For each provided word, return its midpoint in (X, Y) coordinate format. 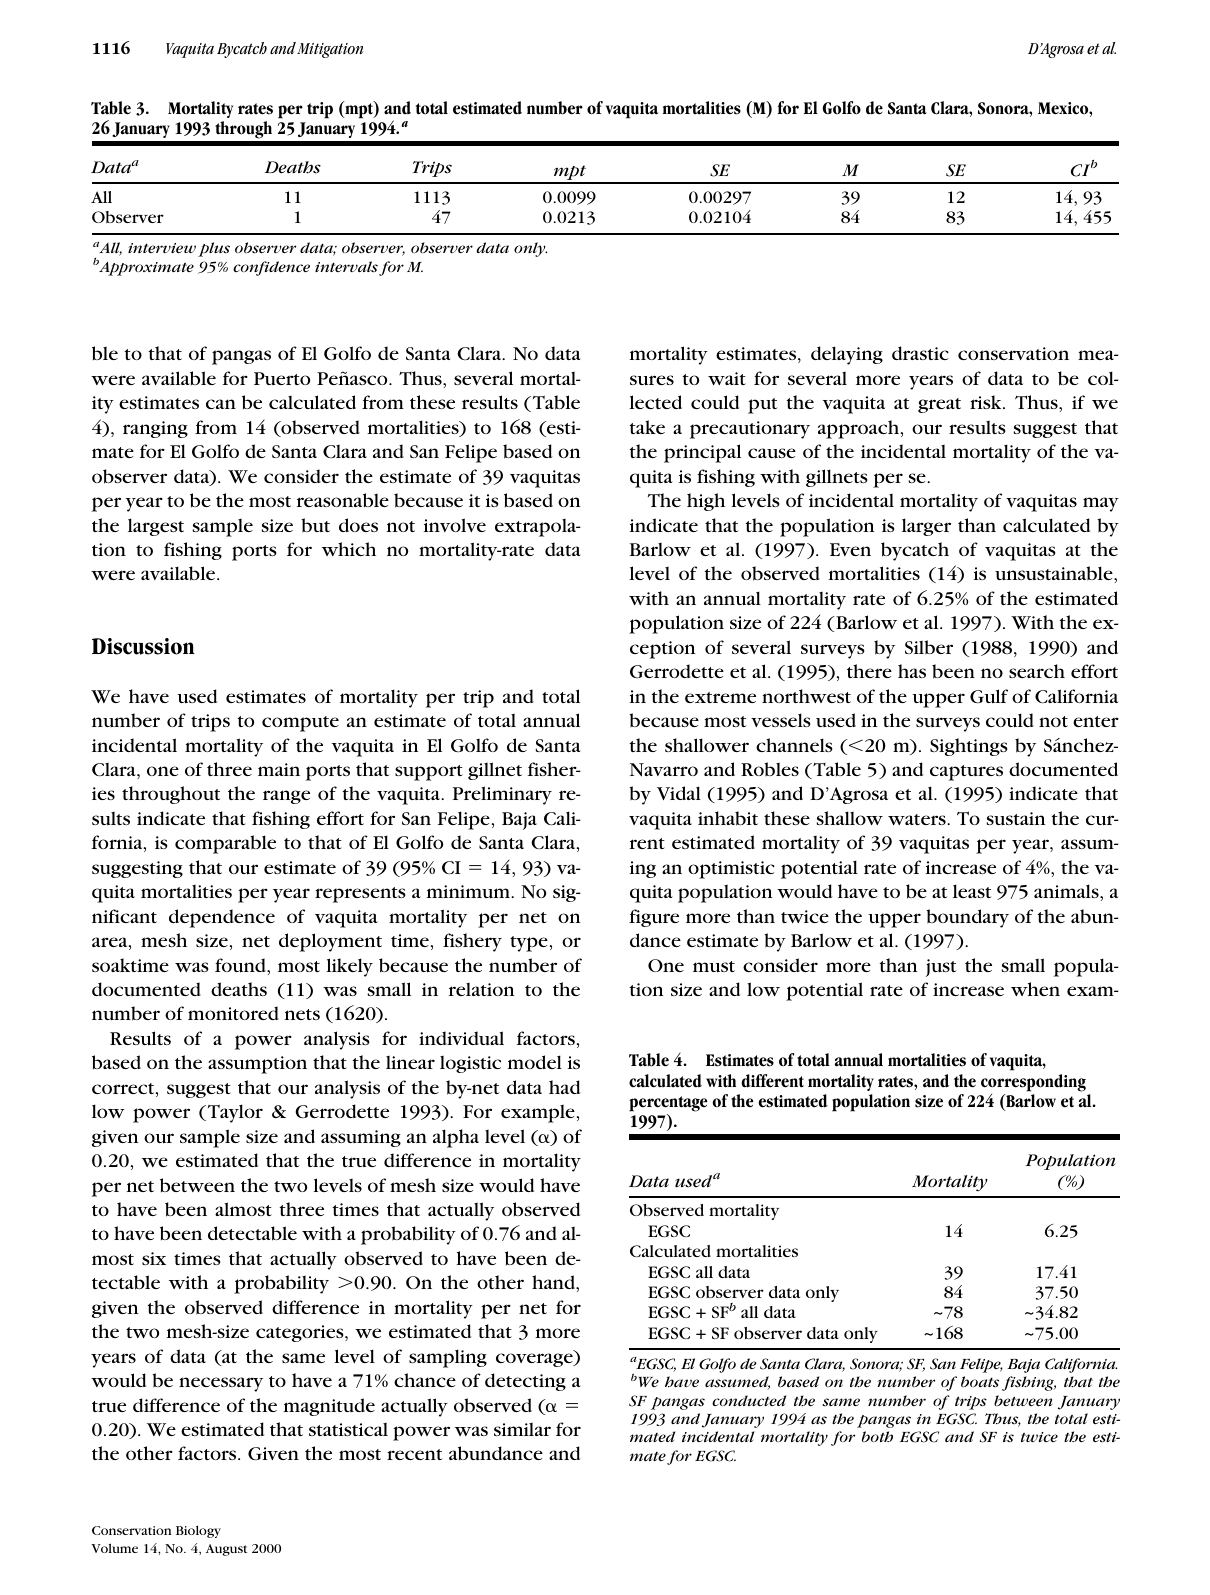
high (706, 502)
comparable (225, 844)
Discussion (143, 646)
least (972, 891)
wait (727, 378)
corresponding (1033, 1083)
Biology (198, 1531)
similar (522, 1429)
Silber (929, 647)
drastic (920, 353)
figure (654, 918)
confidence (271, 268)
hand (554, 1282)
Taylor (234, 1113)
